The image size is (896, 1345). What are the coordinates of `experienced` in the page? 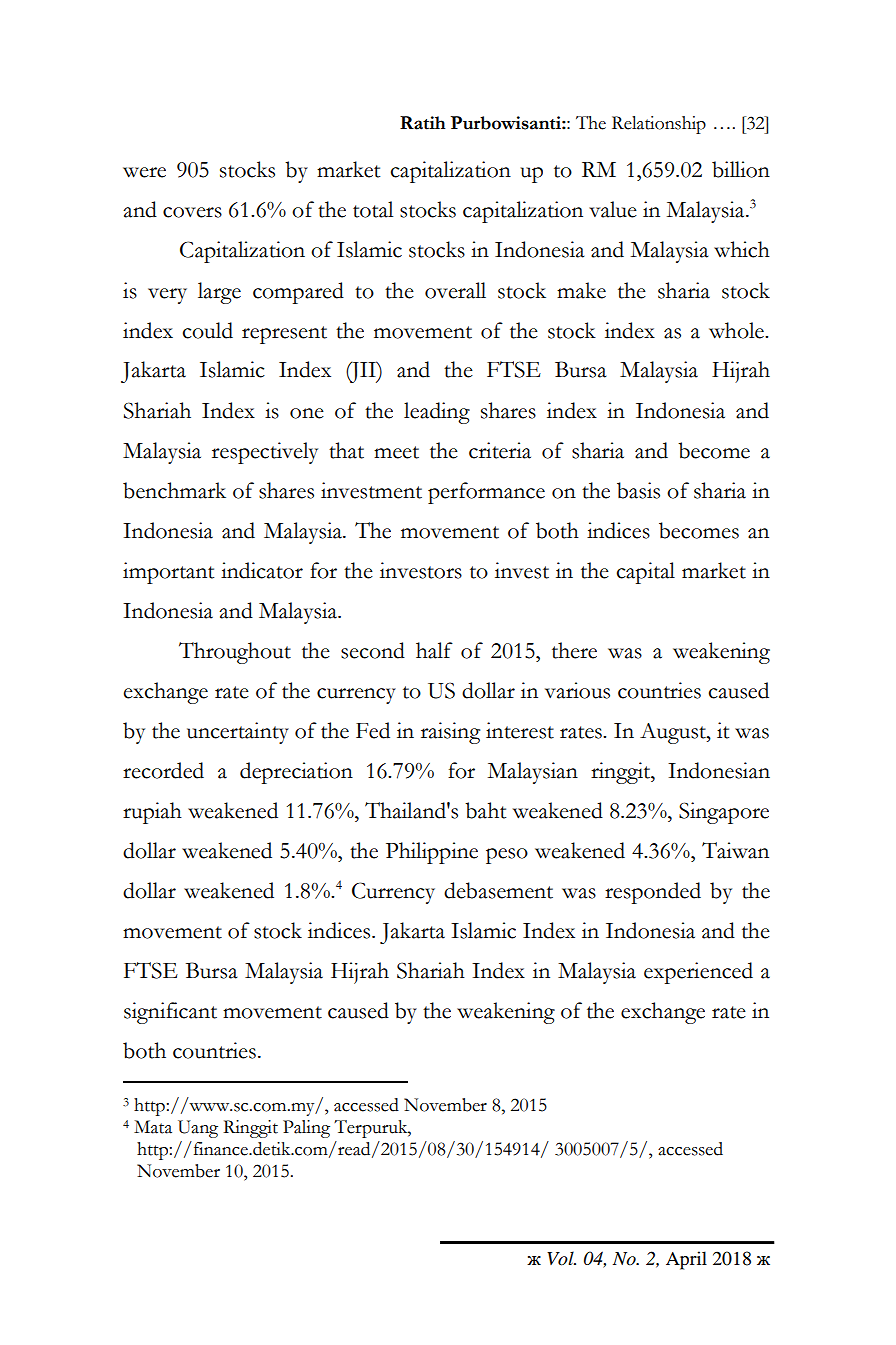 It's located at (698, 973).
